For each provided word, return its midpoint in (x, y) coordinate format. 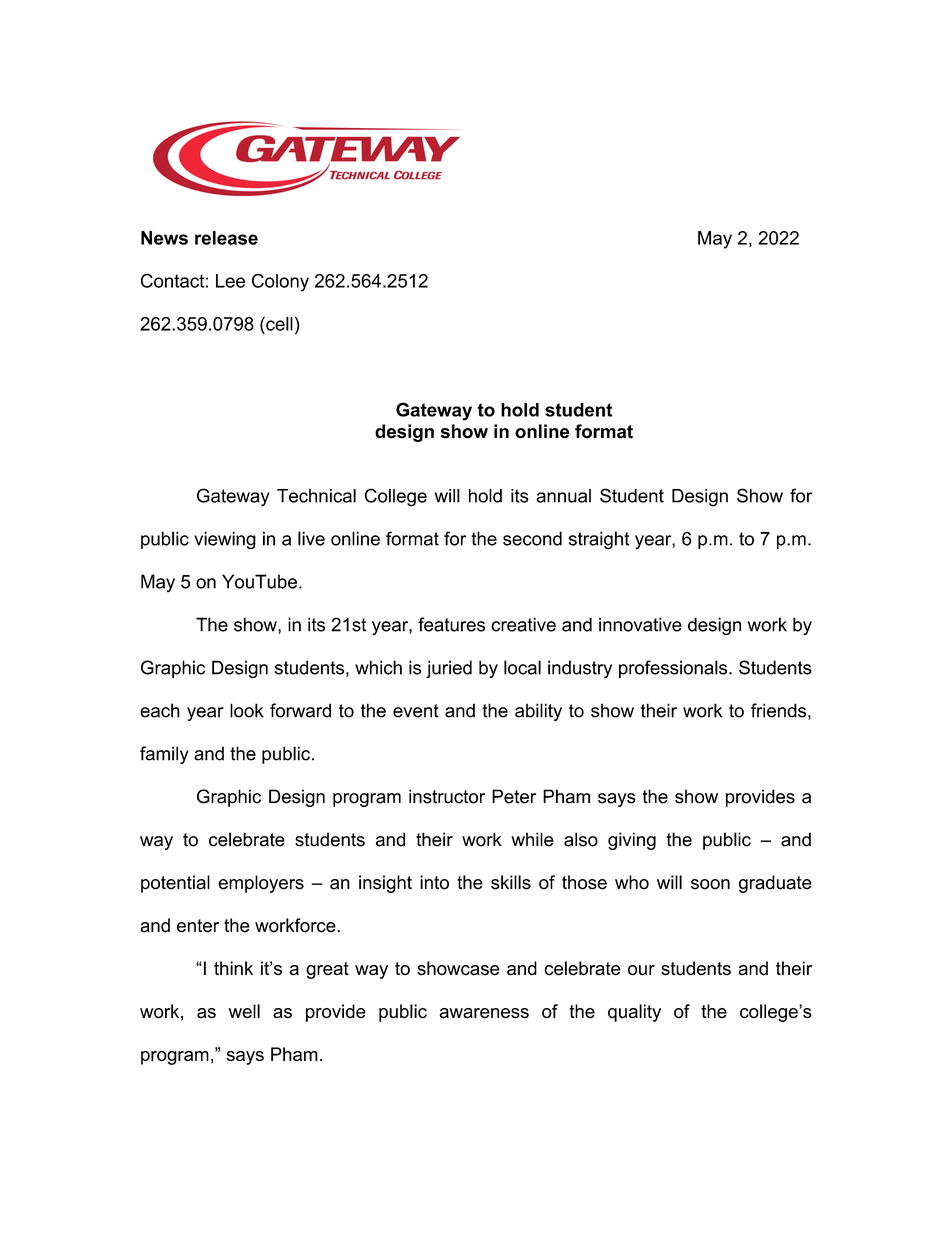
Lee (230, 281)
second (532, 538)
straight (599, 540)
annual (563, 496)
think (233, 968)
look (247, 710)
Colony (280, 282)
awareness (484, 1013)
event (416, 711)
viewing (225, 540)
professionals (674, 669)
